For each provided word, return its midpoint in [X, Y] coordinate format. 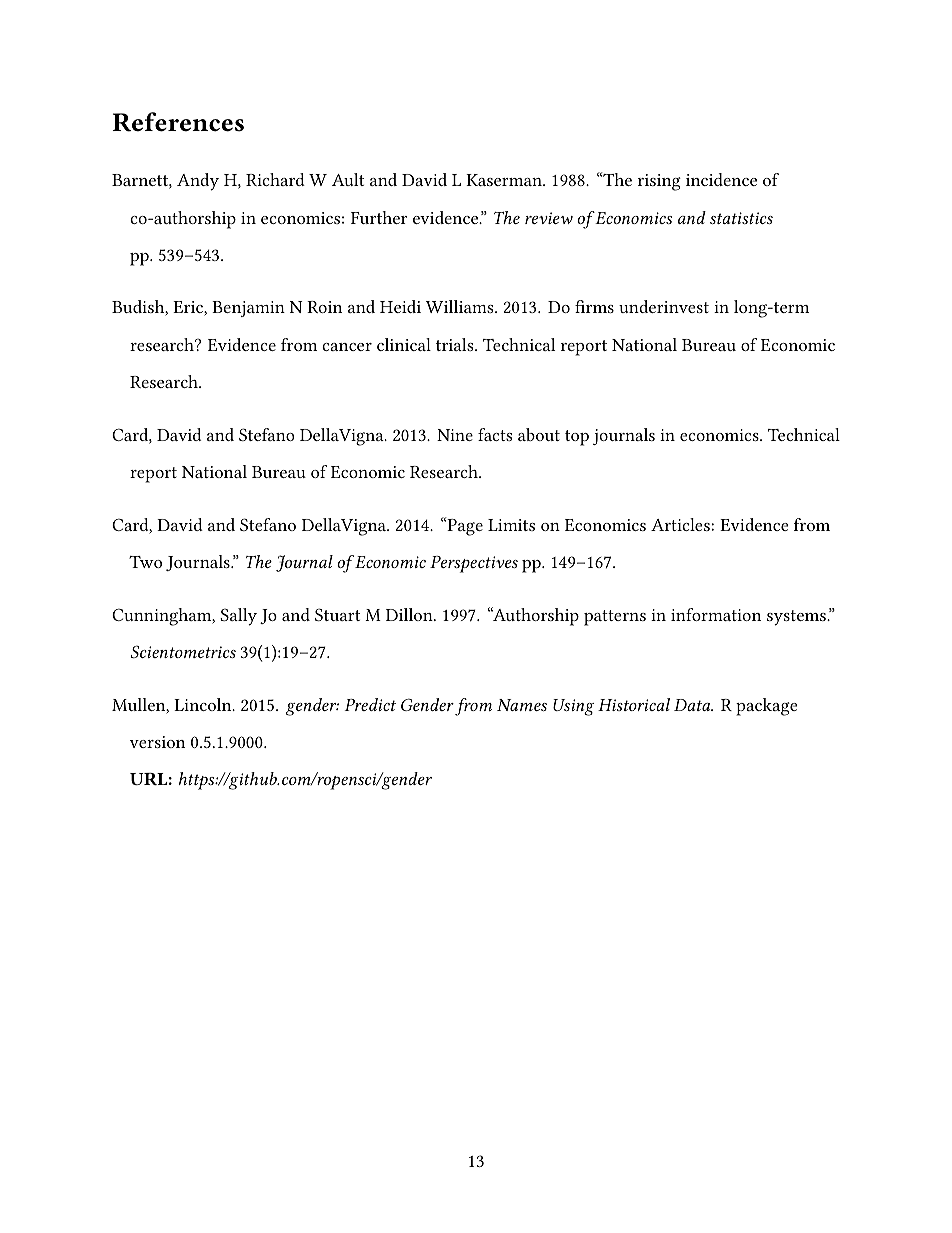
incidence [721, 179]
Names [522, 705]
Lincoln [204, 704]
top [577, 438]
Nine [455, 435]
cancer [347, 347]
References [178, 122]
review [549, 218]
